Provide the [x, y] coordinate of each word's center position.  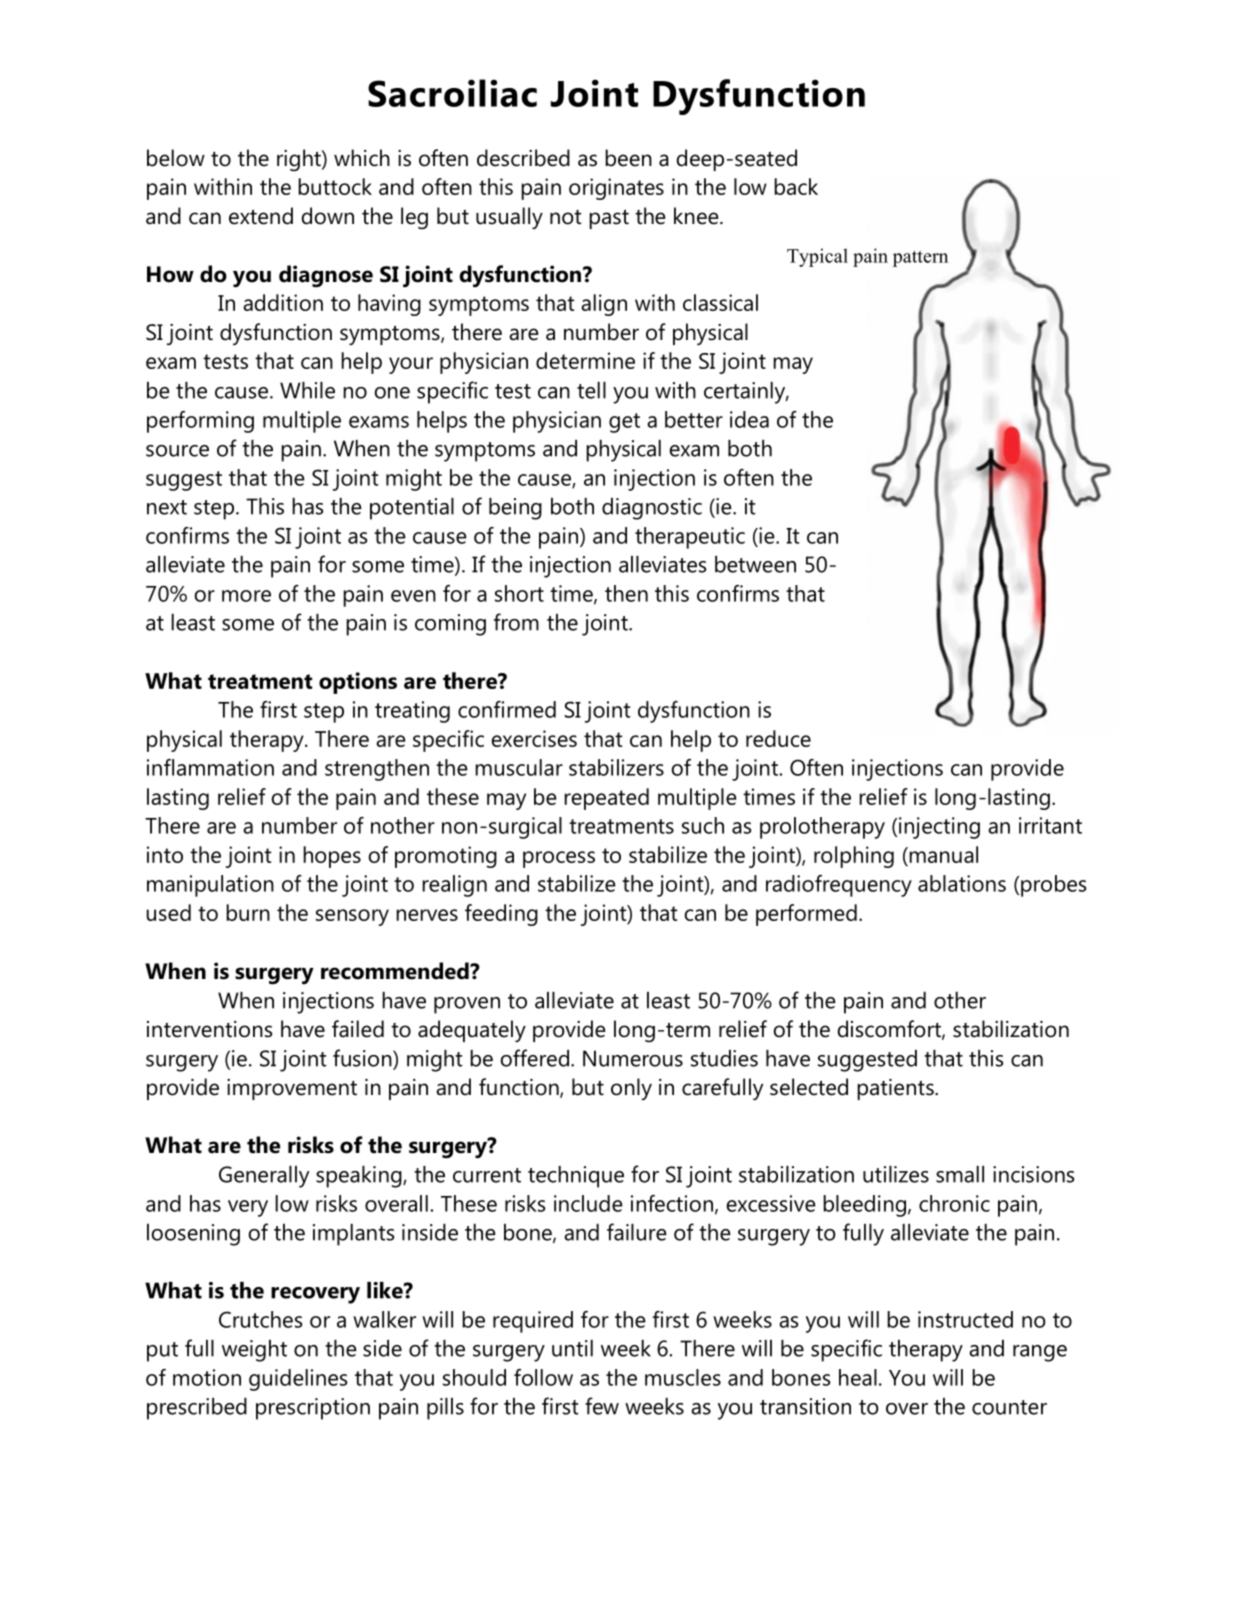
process [559, 859]
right [300, 160]
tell [591, 390]
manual [942, 856]
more [246, 596]
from [516, 622]
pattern [920, 259]
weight [254, 1351]
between [755, 564]
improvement [292, 1089]
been [628, 158]
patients [896, 1089]
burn [248, 912]
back [796, 186]
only [631, 1089]
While [307, 390]
